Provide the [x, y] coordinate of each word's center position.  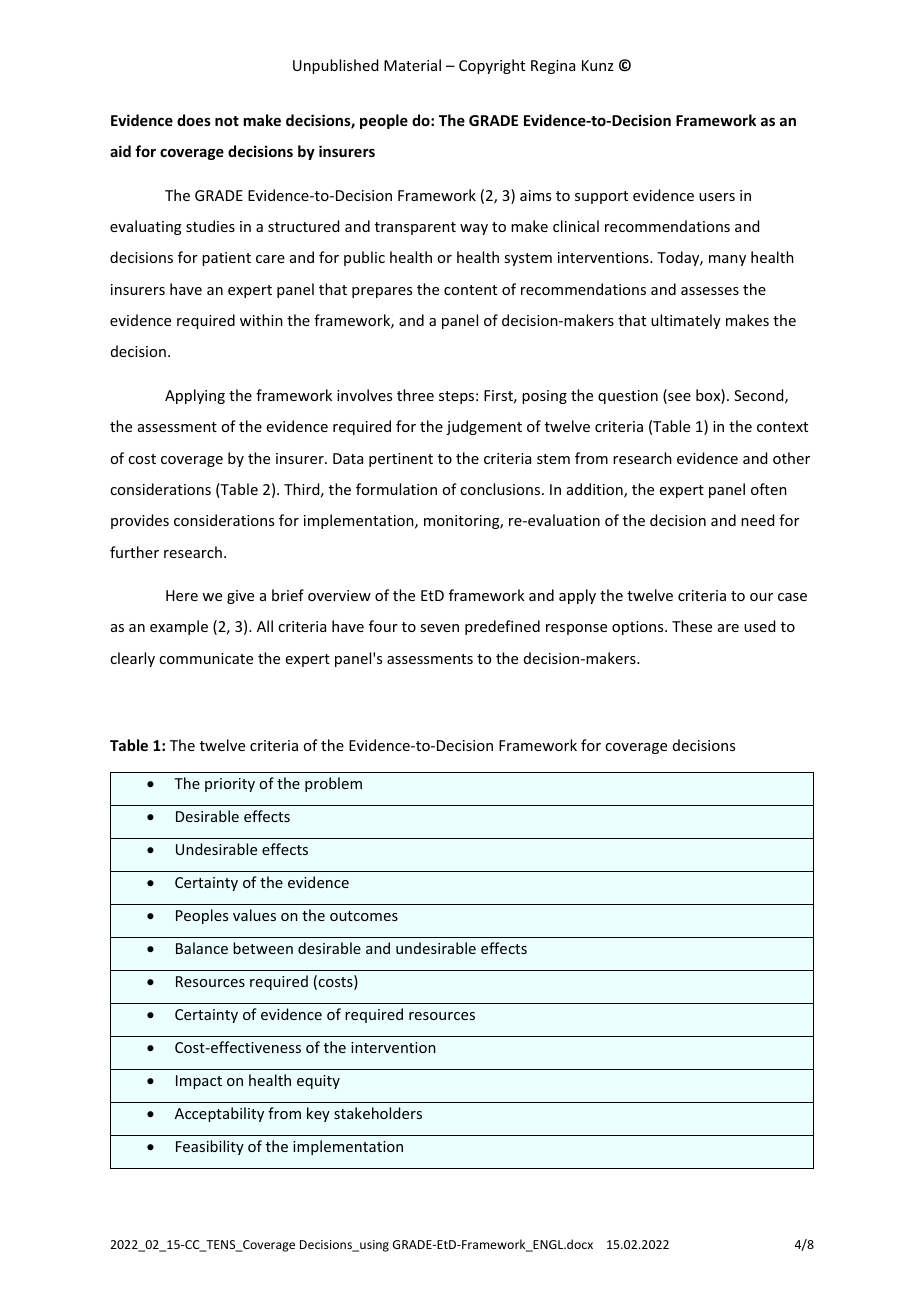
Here [182, 595]
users [717, 197]
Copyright [492, 66]
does [194, 120]
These [692, 626]
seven [439, 628]
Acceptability [219, 1114]
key [318, 1114]
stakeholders [378, 1113]
